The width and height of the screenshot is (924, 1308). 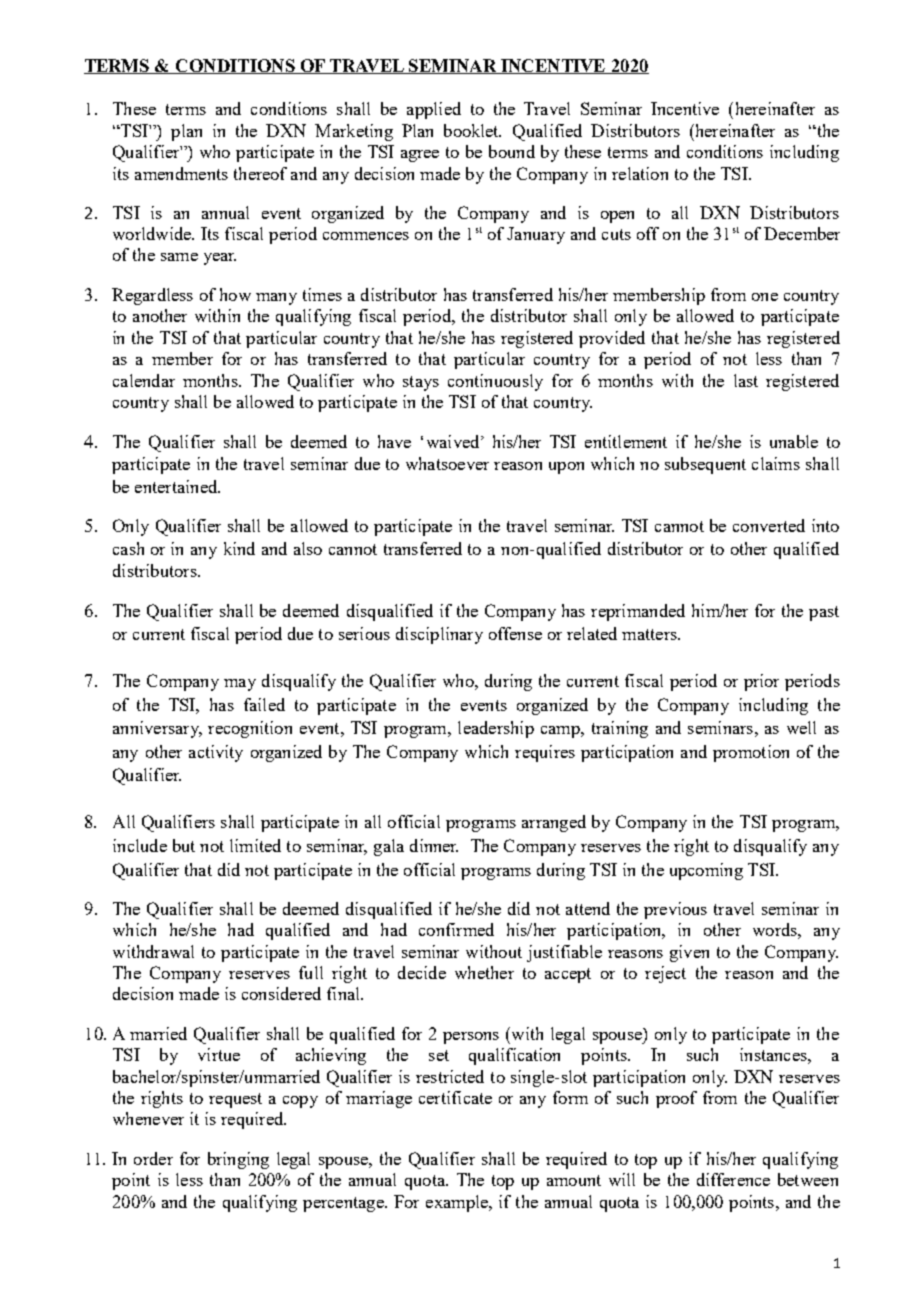 I want to click on leadership, so click(x=496, y=729).
